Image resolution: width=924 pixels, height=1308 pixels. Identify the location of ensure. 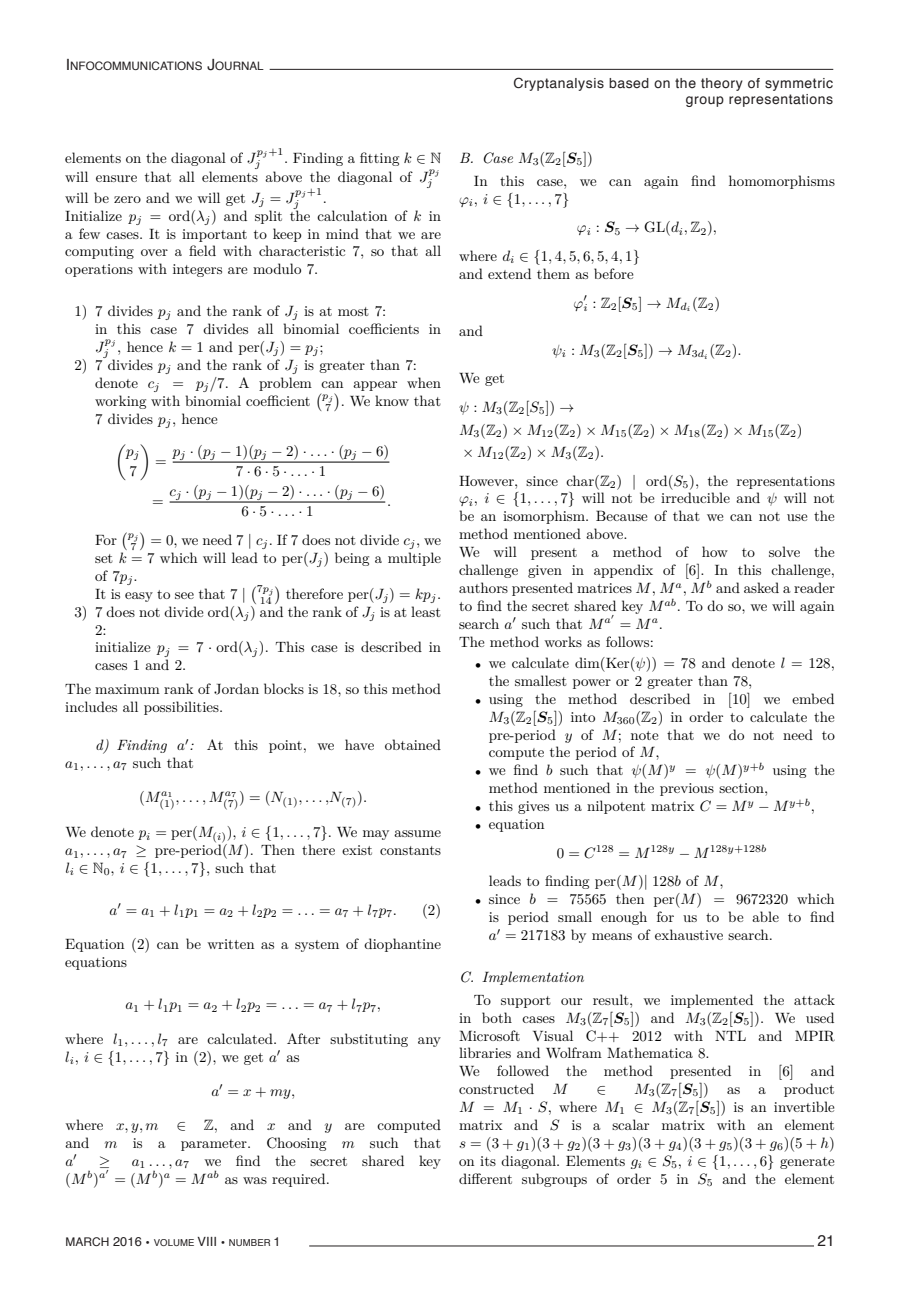
(116, 178).
